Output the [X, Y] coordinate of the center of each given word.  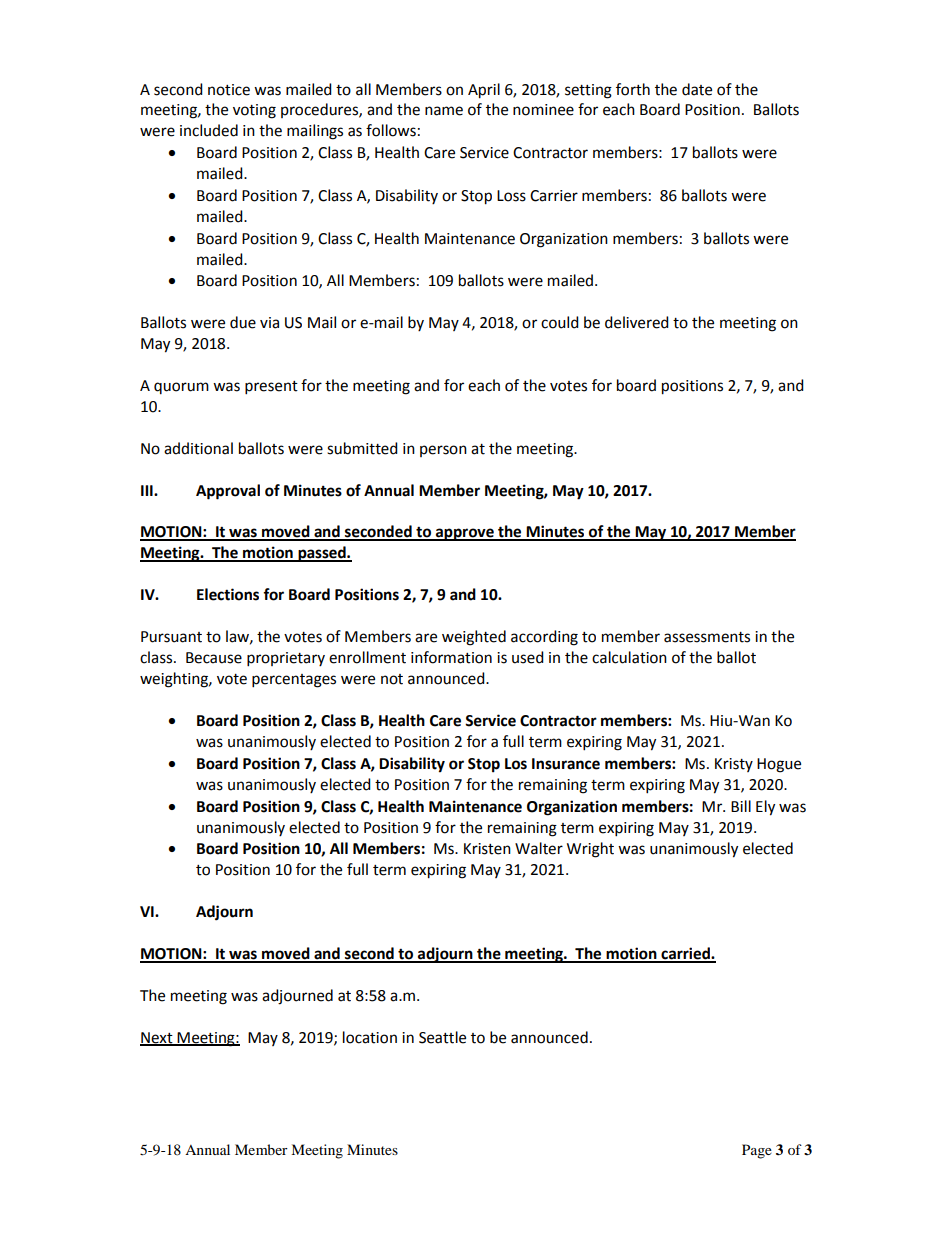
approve [465, 534]
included [209, 130]
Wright [590, 850]
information [451, 657]
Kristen [487, 849]
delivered [637, 322]
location [370, 1037]
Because [214, 658]
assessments [707, 637]
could [560, 322]
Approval [228, 492]
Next [157, 1038]
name [444, 111]
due [243, 322]
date [697, 89]
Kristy [734, 765]
